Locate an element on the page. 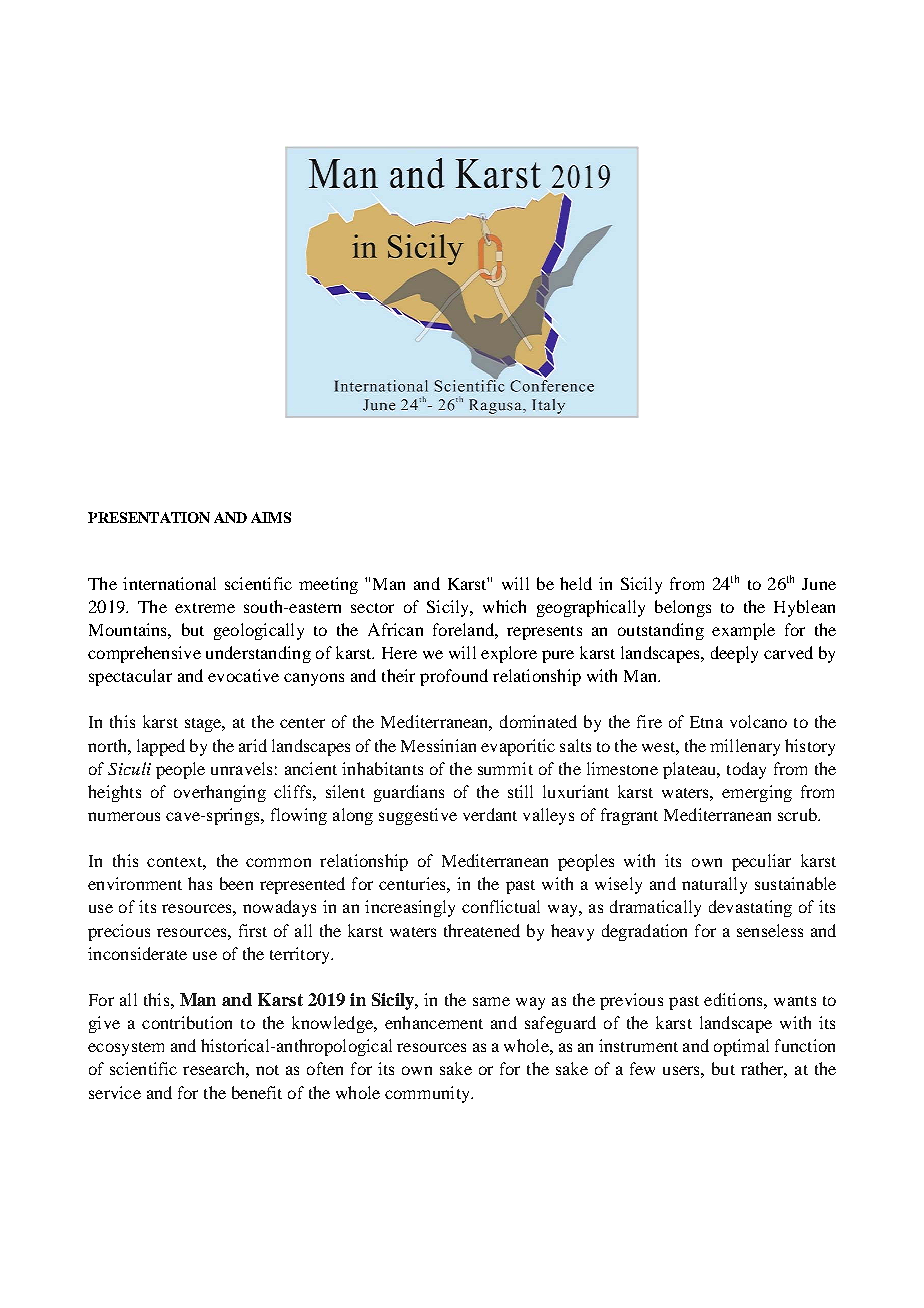  has is located at coordinates (200, 883).
